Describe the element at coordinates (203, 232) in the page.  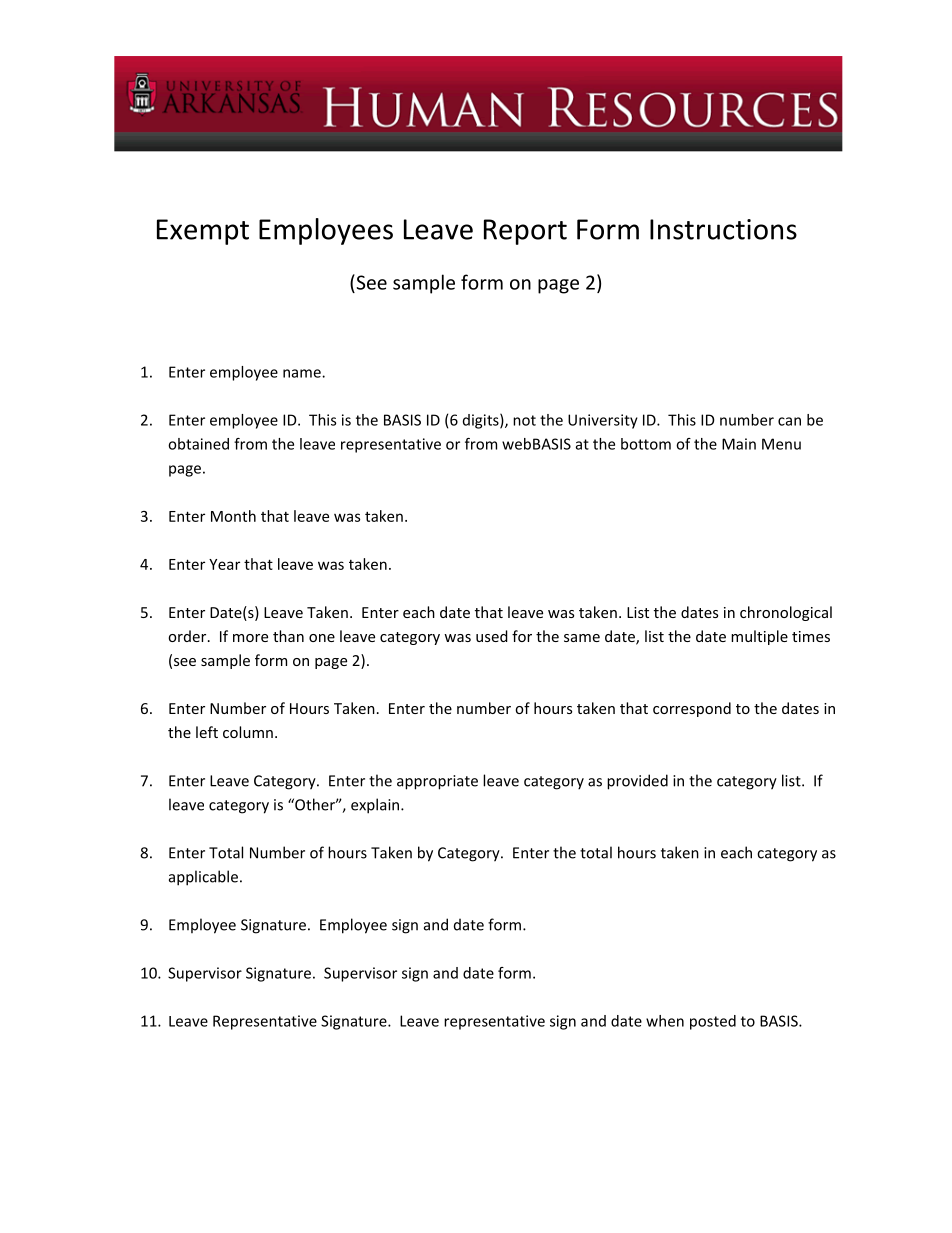
I see `Exempt` at that location.
